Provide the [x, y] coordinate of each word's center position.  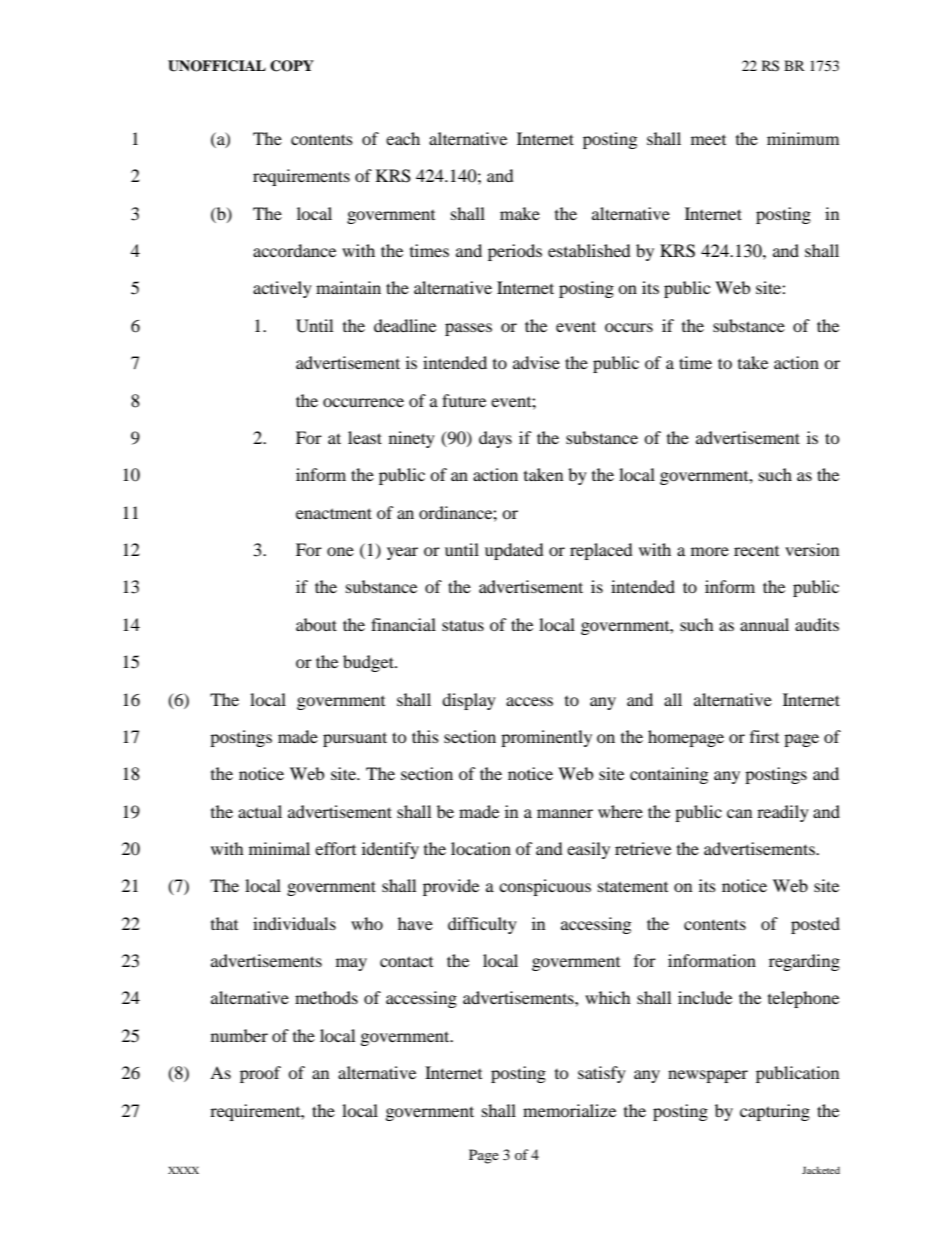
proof [260, 1074]
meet [708, 140]
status [463, 625]
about [316, 624]
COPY [292, 66]
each [403, 138]
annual [764, 624]
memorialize [569, 1110]
